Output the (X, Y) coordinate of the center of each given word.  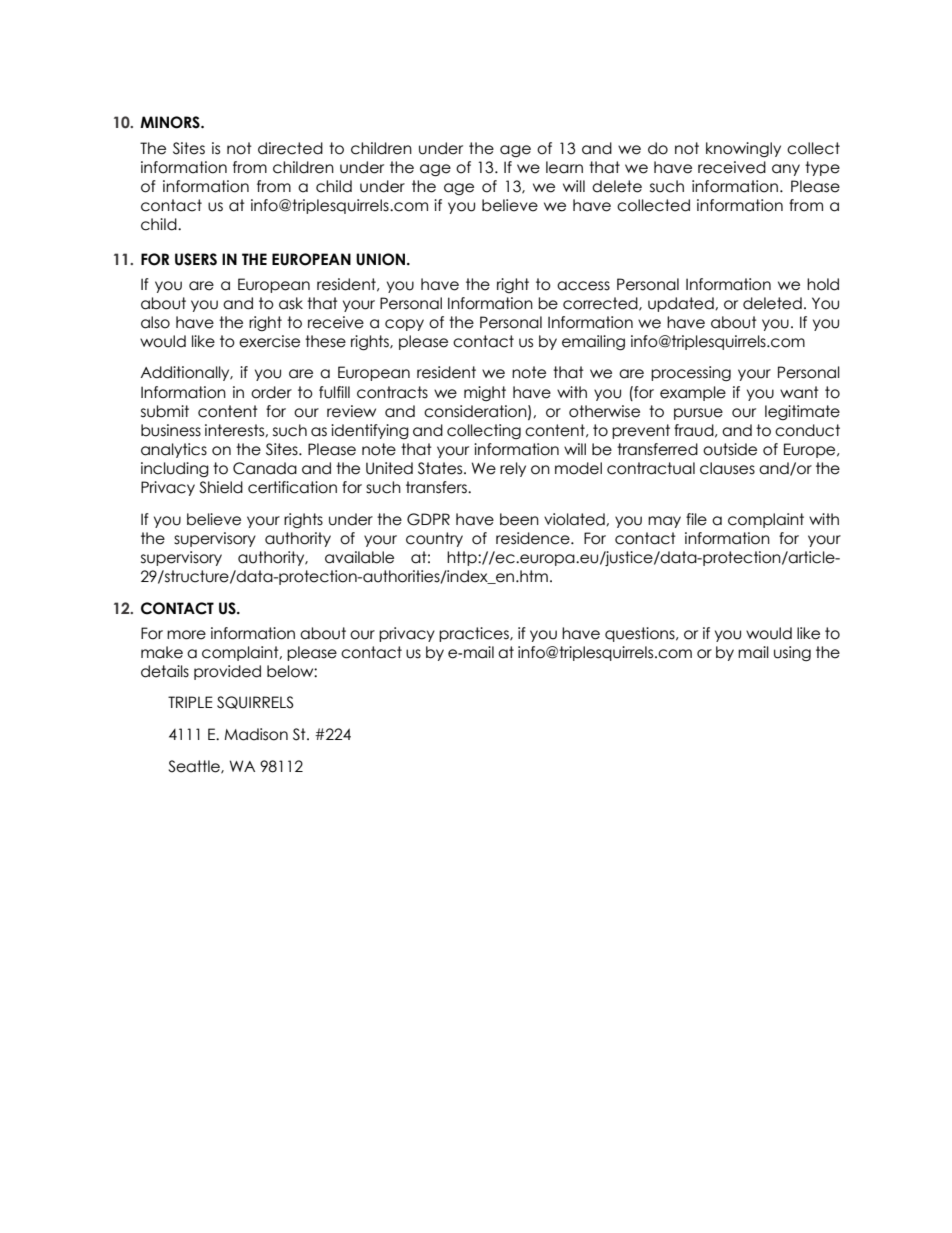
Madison (256, 734)
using (792, 653)
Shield (221, 487)
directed (290, 148)
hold (823, 284)
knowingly (743, 149)
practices (475, 634)
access (583, 286)
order (271, 392)
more (186, 635)
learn (564, 167)
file (696, 519)
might (485, 393)
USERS (196, 259)
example (693, 393)
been (519, 519)
